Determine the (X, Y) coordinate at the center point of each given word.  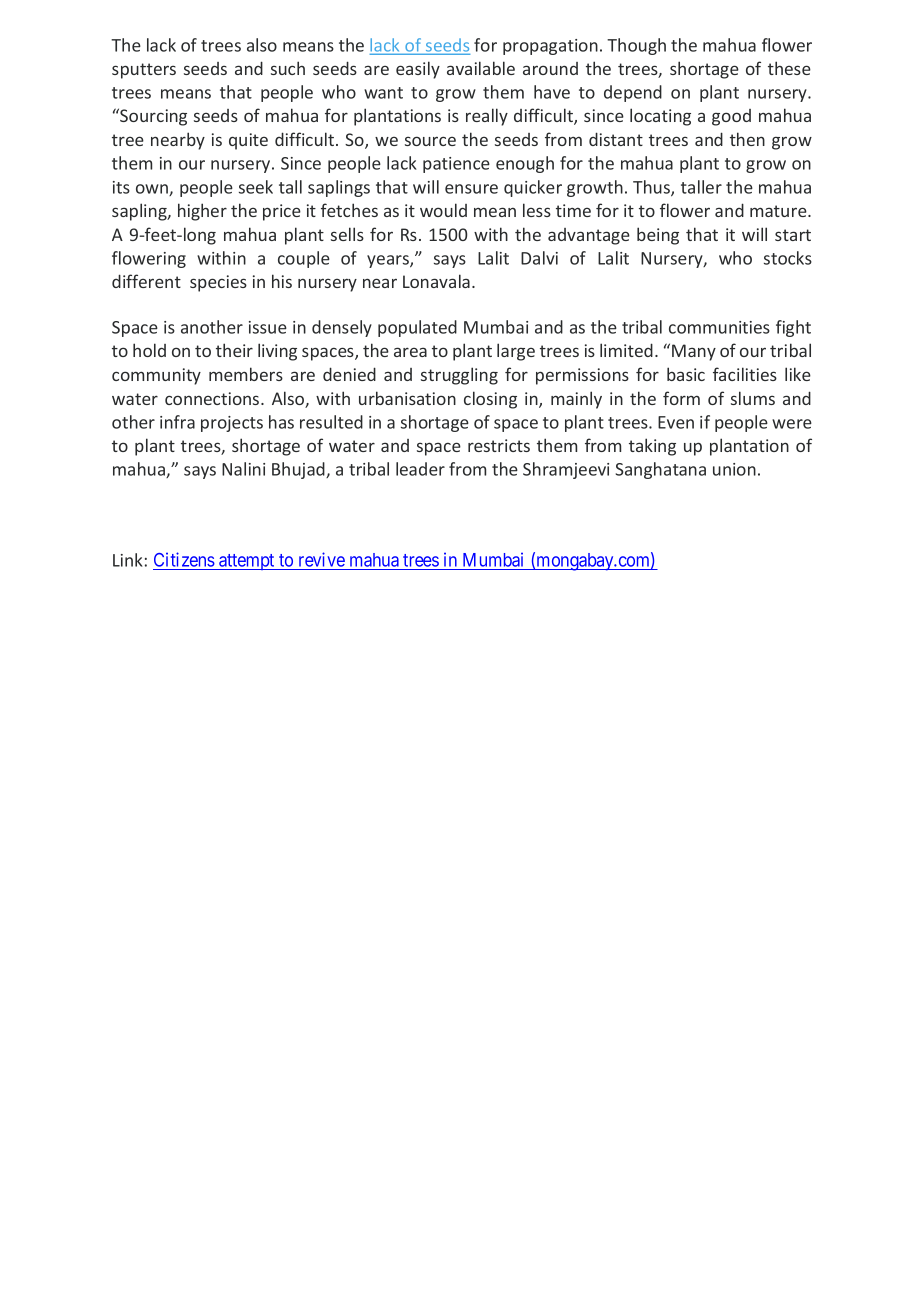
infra (177, 422)
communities (719, 327)
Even (676, 422)
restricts (499, 445)
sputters (144, 71)
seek (256, 187)
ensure (471, 189)
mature (779, 211)
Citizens (184, 561)
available (481, 68)
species (218, 283)
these (789, 68)
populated (417, 328)
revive (321, 561)
